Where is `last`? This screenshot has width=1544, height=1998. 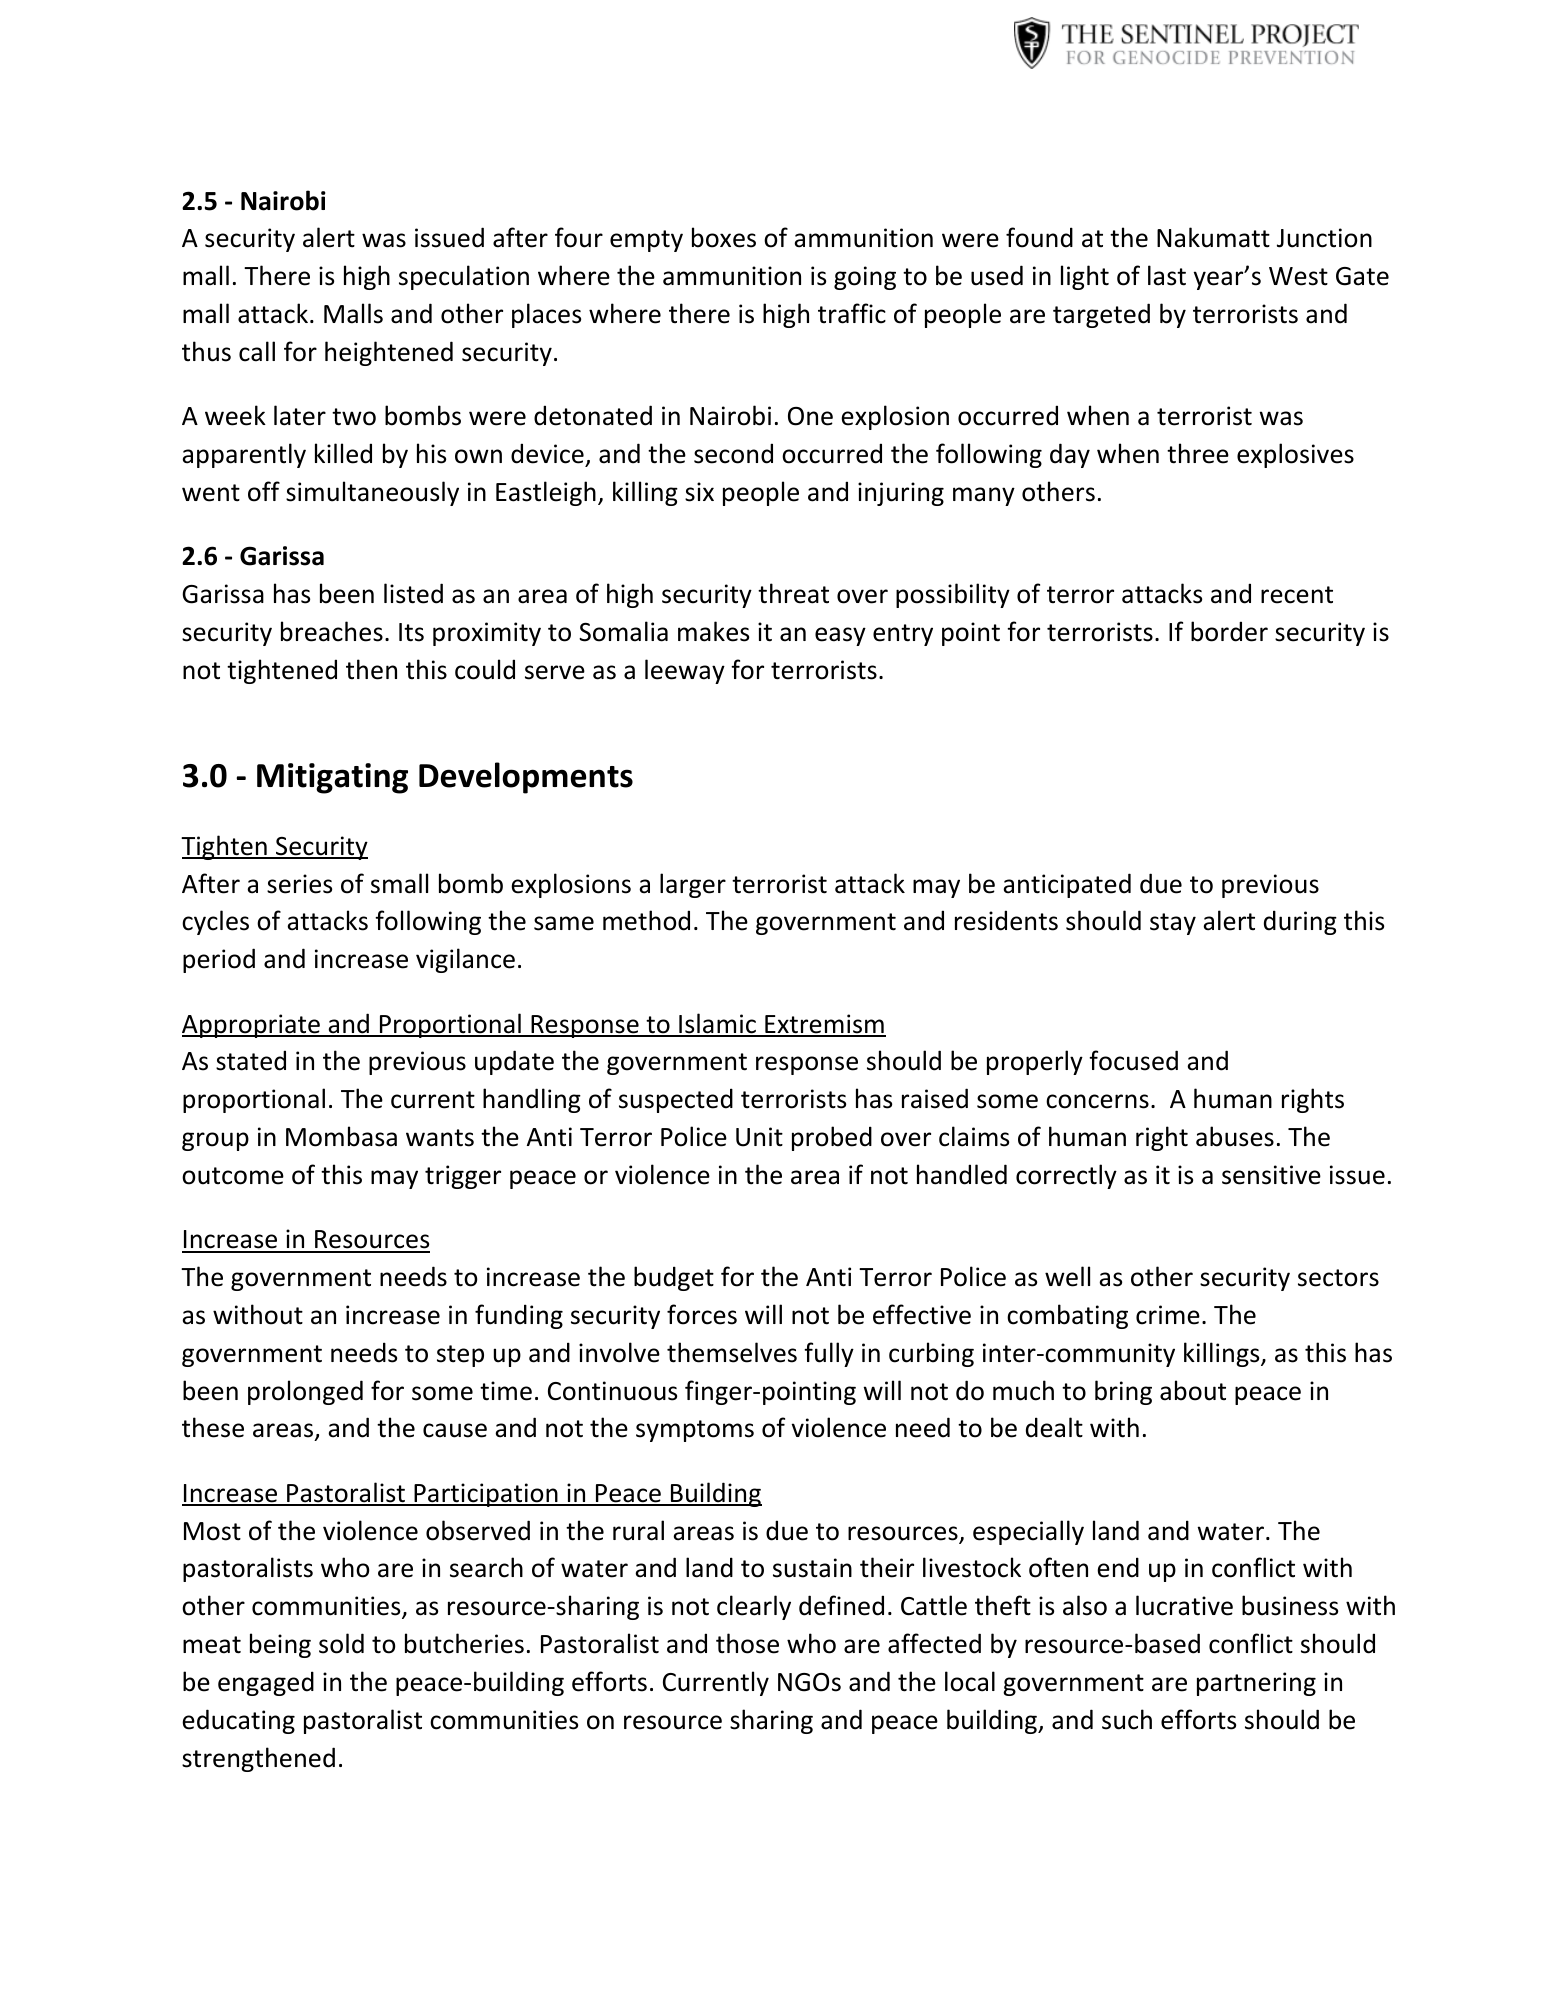
last is located at coordinates (1167, 275).
